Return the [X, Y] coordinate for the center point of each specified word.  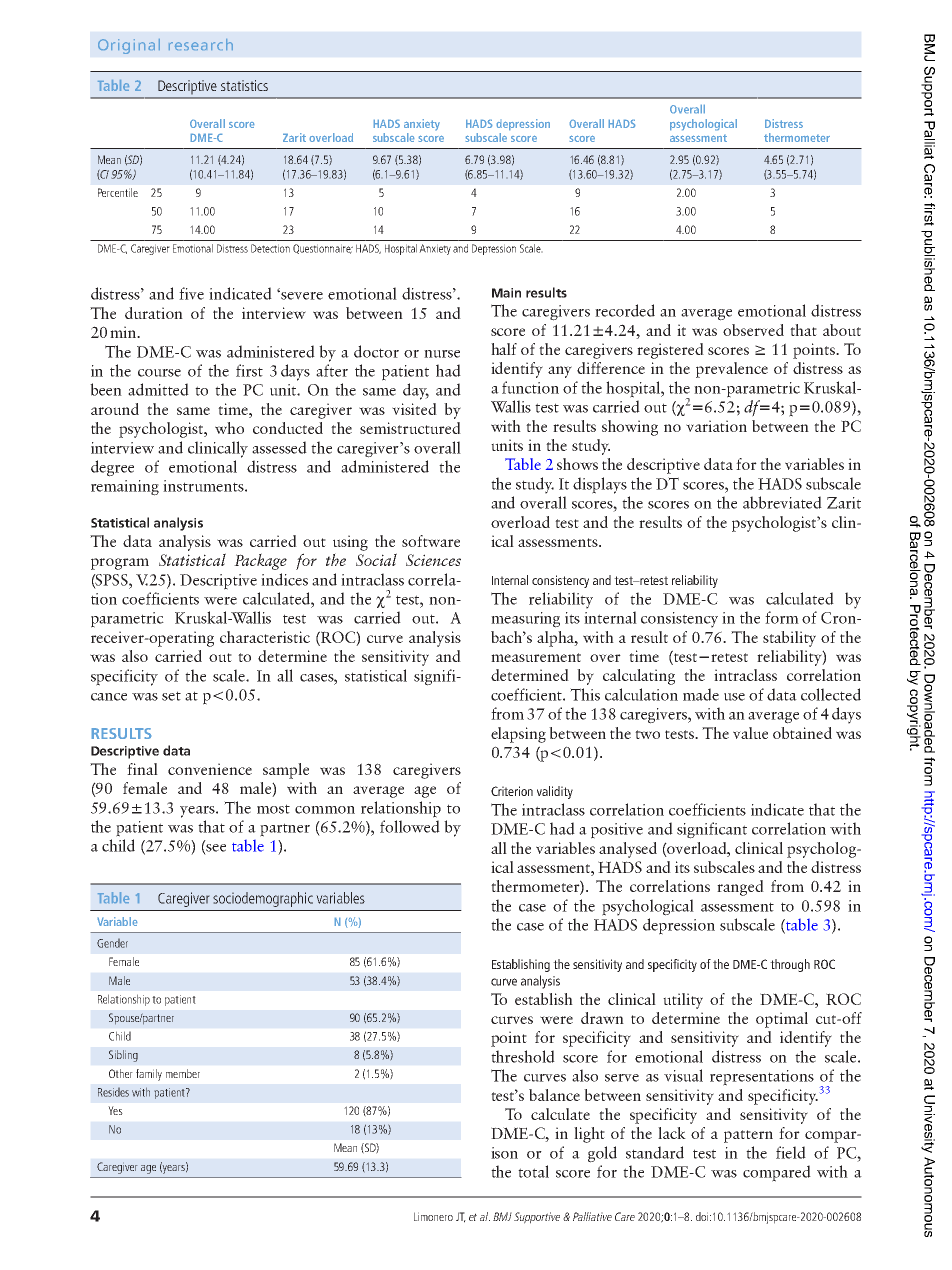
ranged [740, 888]
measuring [525, 620]
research [201, 44]
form [782, 617]
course [159, 373]
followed [410, 826]
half [504, 349]
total [533, 1171]
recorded [625, 310]
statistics [244, 85]
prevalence [732, 370]
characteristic [265, 637]
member [183, 1073]
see [216, 848]
